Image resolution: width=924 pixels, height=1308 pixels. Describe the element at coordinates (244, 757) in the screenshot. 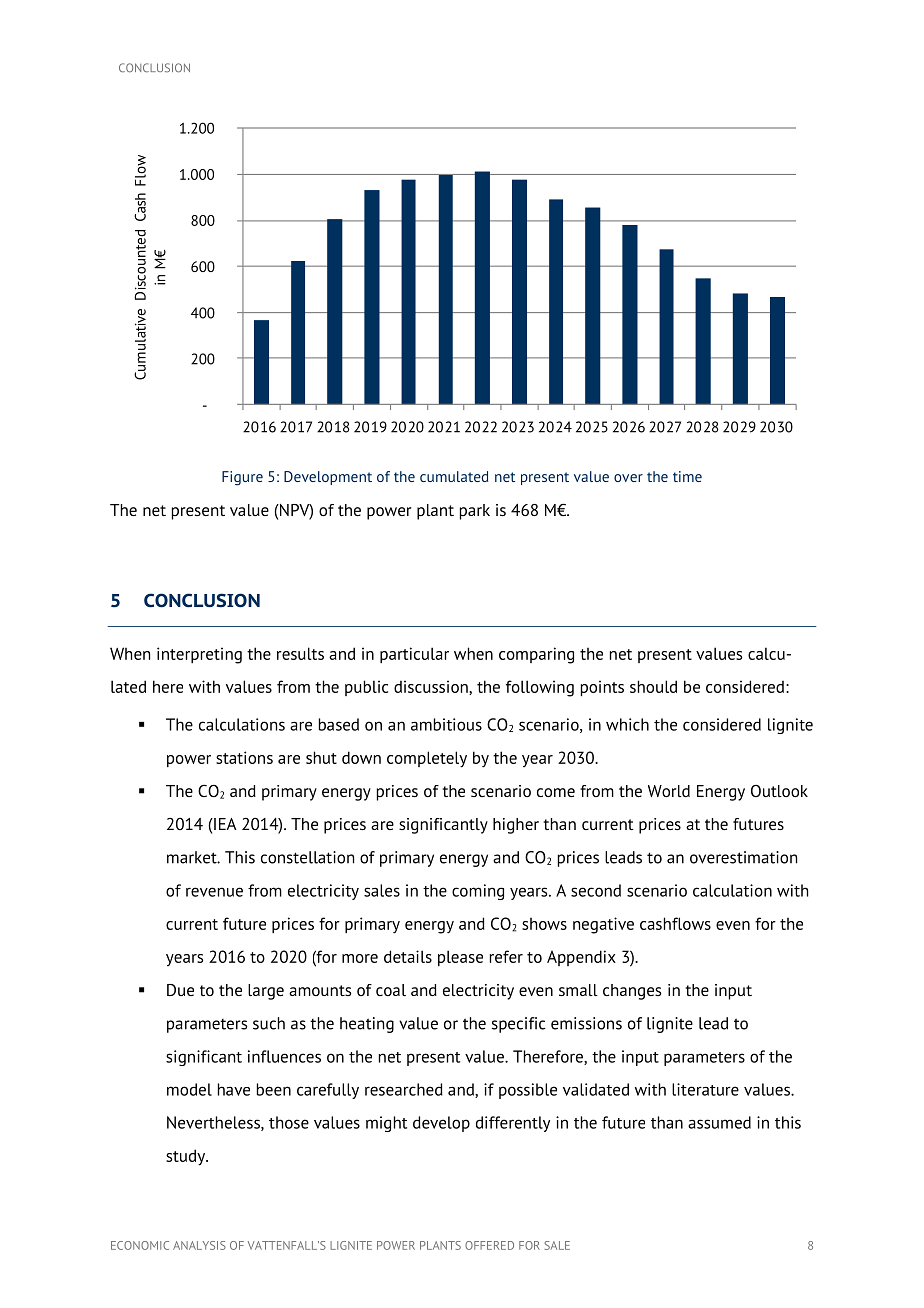

I see `stations` at that location.
